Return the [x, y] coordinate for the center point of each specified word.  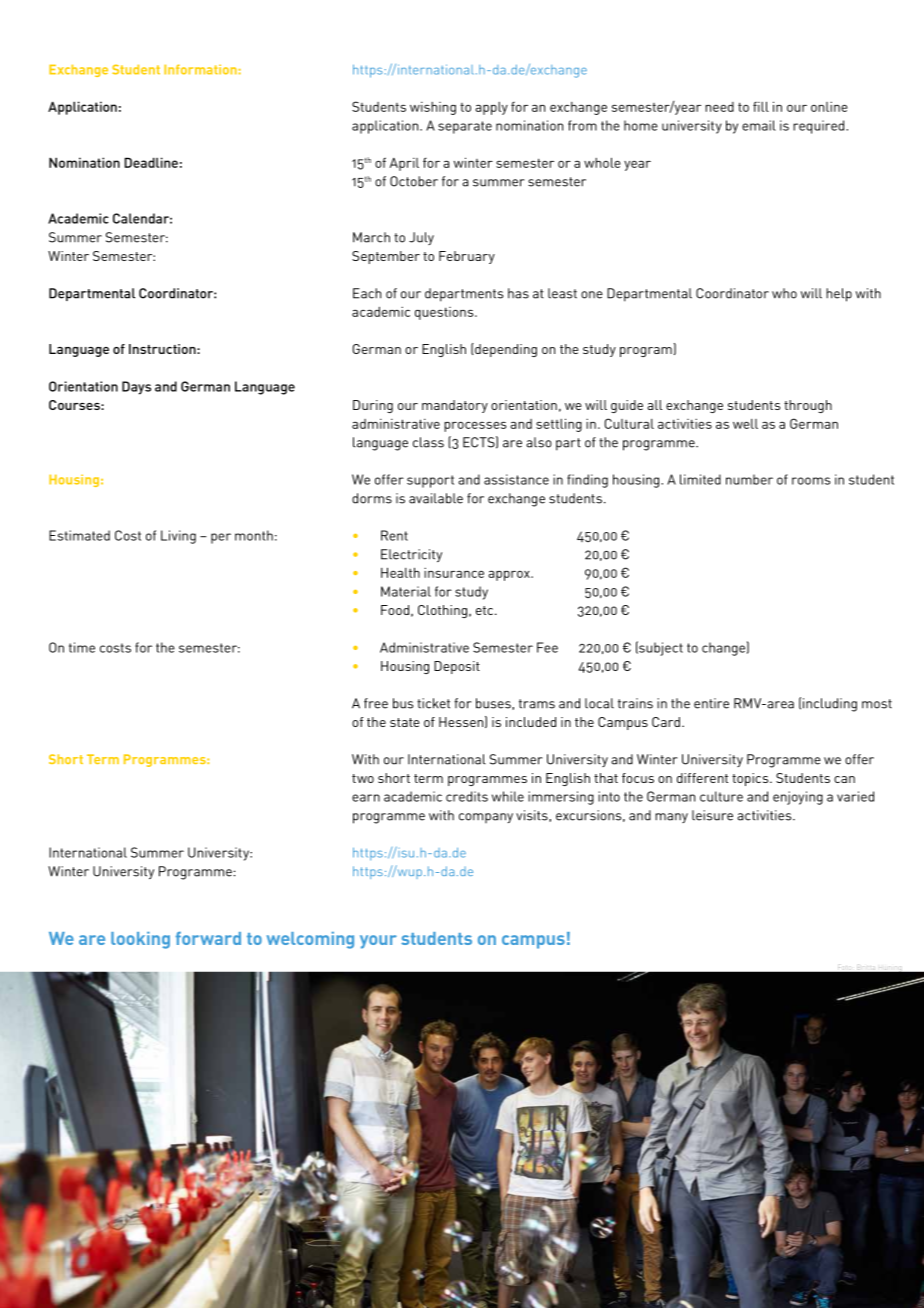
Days [136, 388]
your [378, 942]
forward [208, 938]
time [82, 647]
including [830, 705]
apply [491, 108]
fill [761, 106]
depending [505, 350]
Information [200, 69]
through [808, 406]
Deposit [457, 667]
